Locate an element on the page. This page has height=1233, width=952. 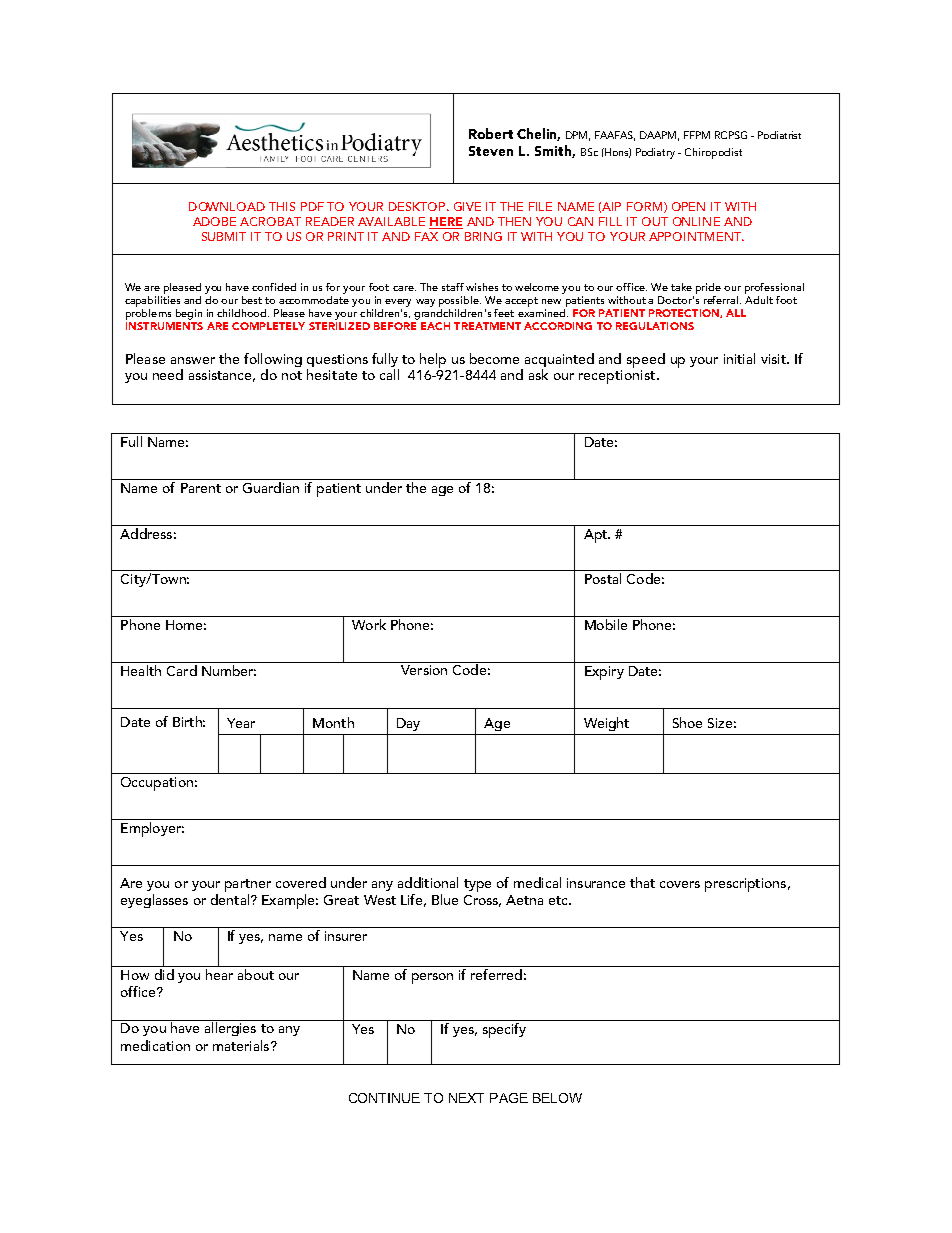
Steven is located at coordinates (491, 151).
